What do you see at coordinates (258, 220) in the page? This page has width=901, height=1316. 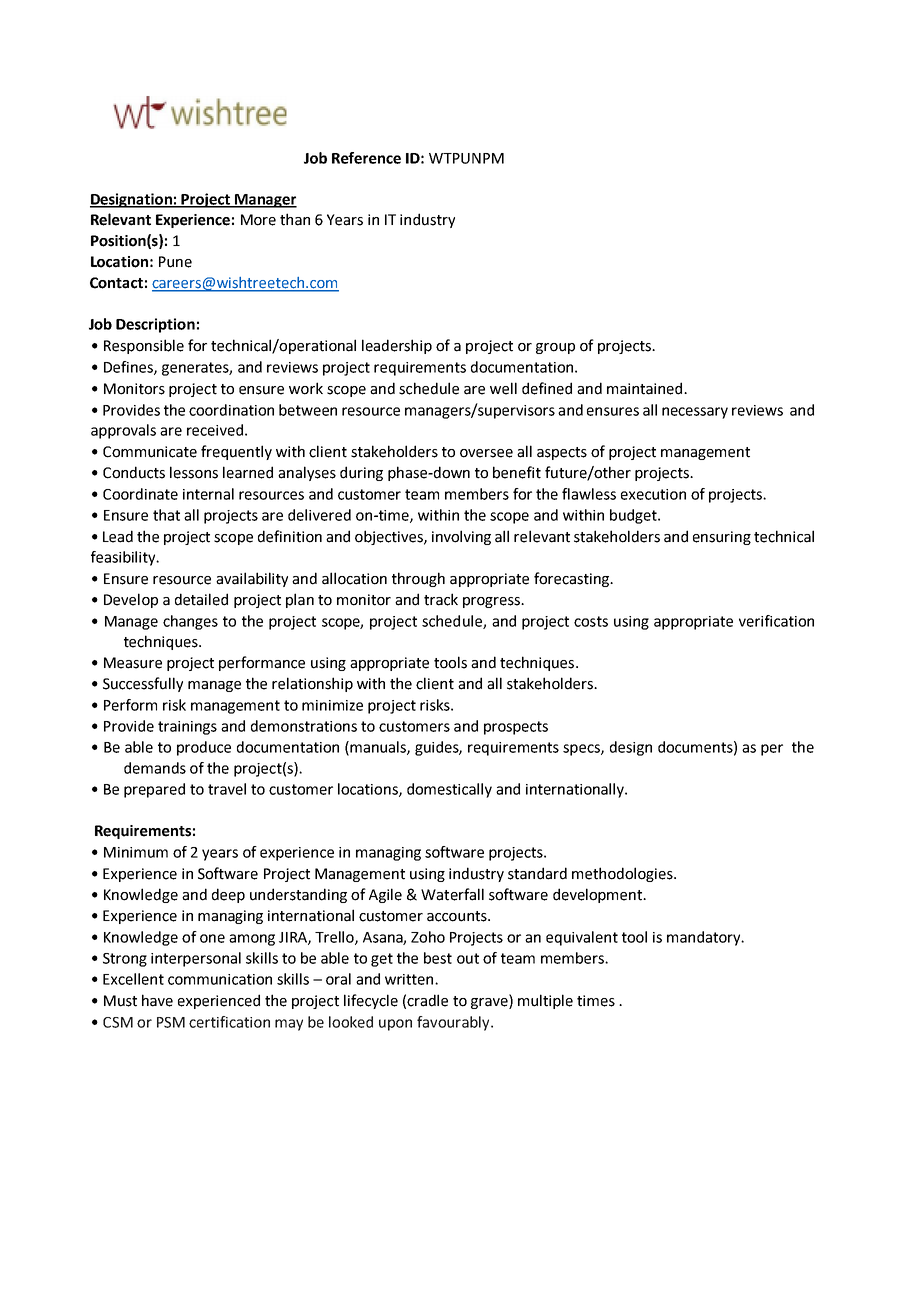 I see `More` at bounding box center [258, 220].
